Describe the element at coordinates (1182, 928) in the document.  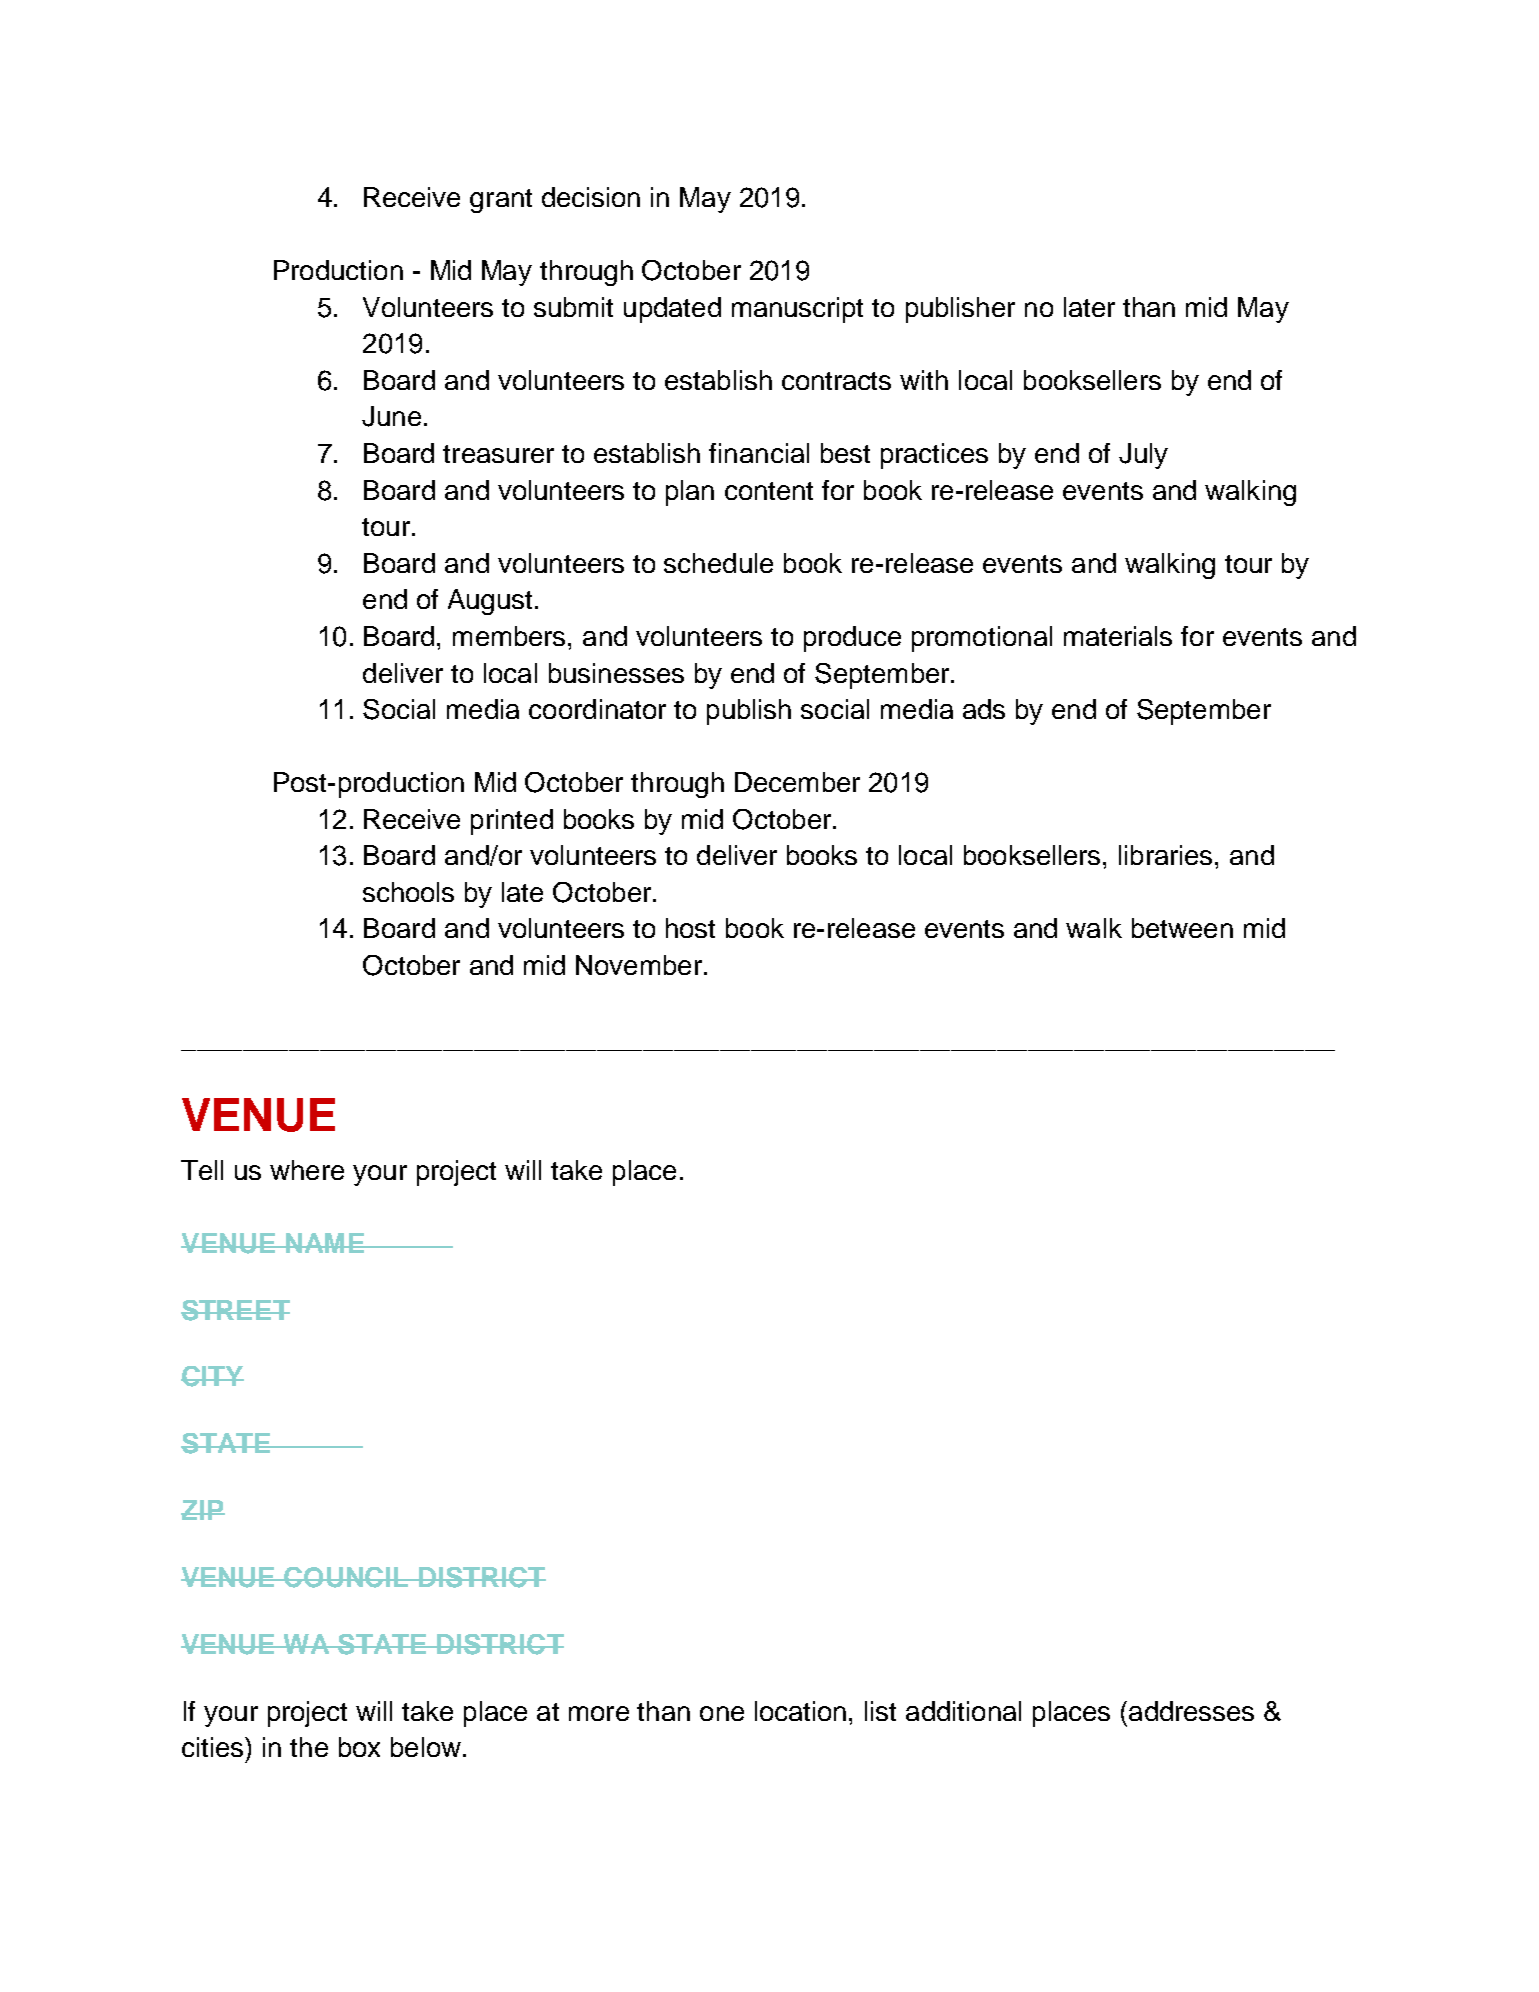
I see `between` at that location.
